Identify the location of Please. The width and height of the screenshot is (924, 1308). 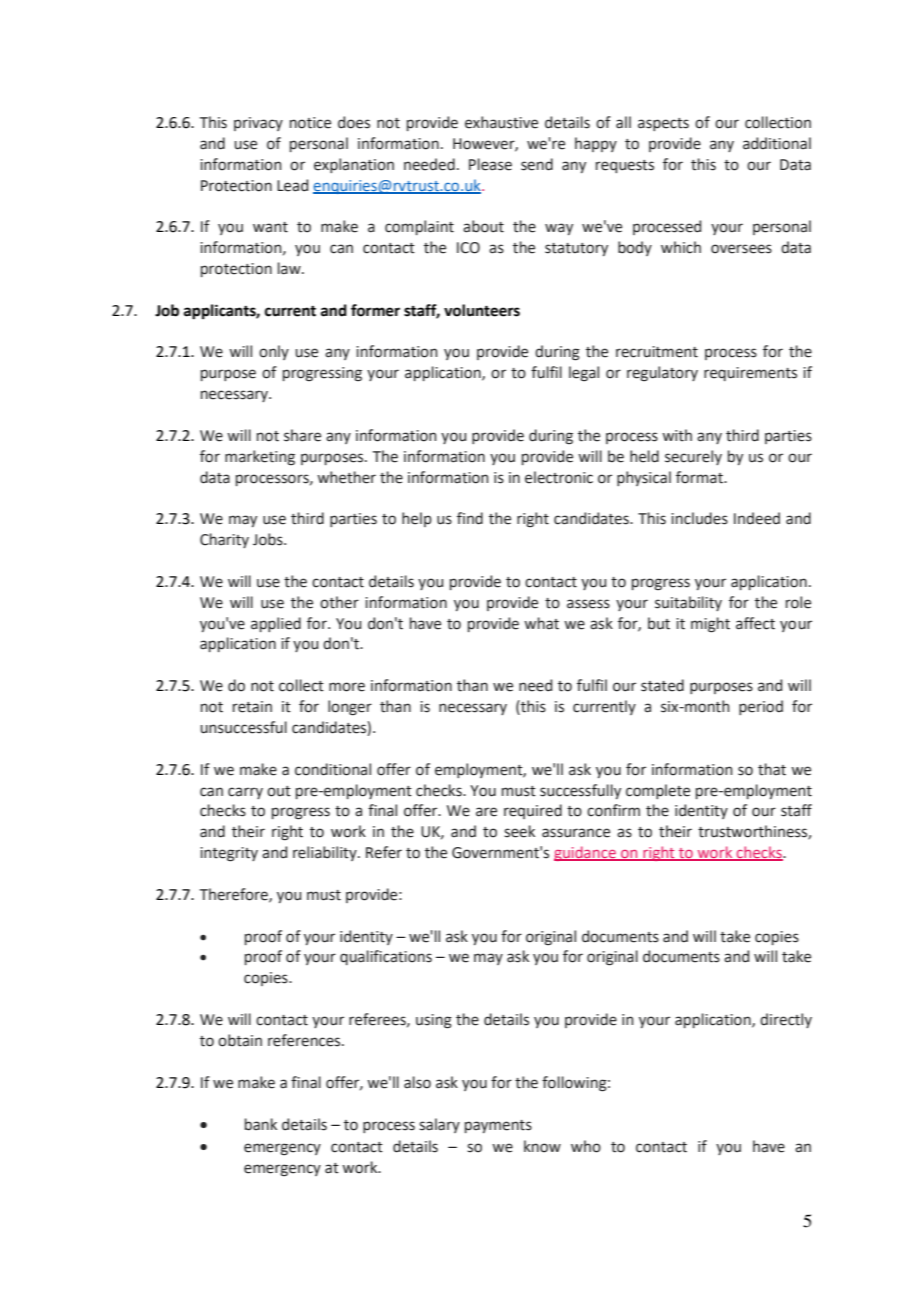
(490, 164).
